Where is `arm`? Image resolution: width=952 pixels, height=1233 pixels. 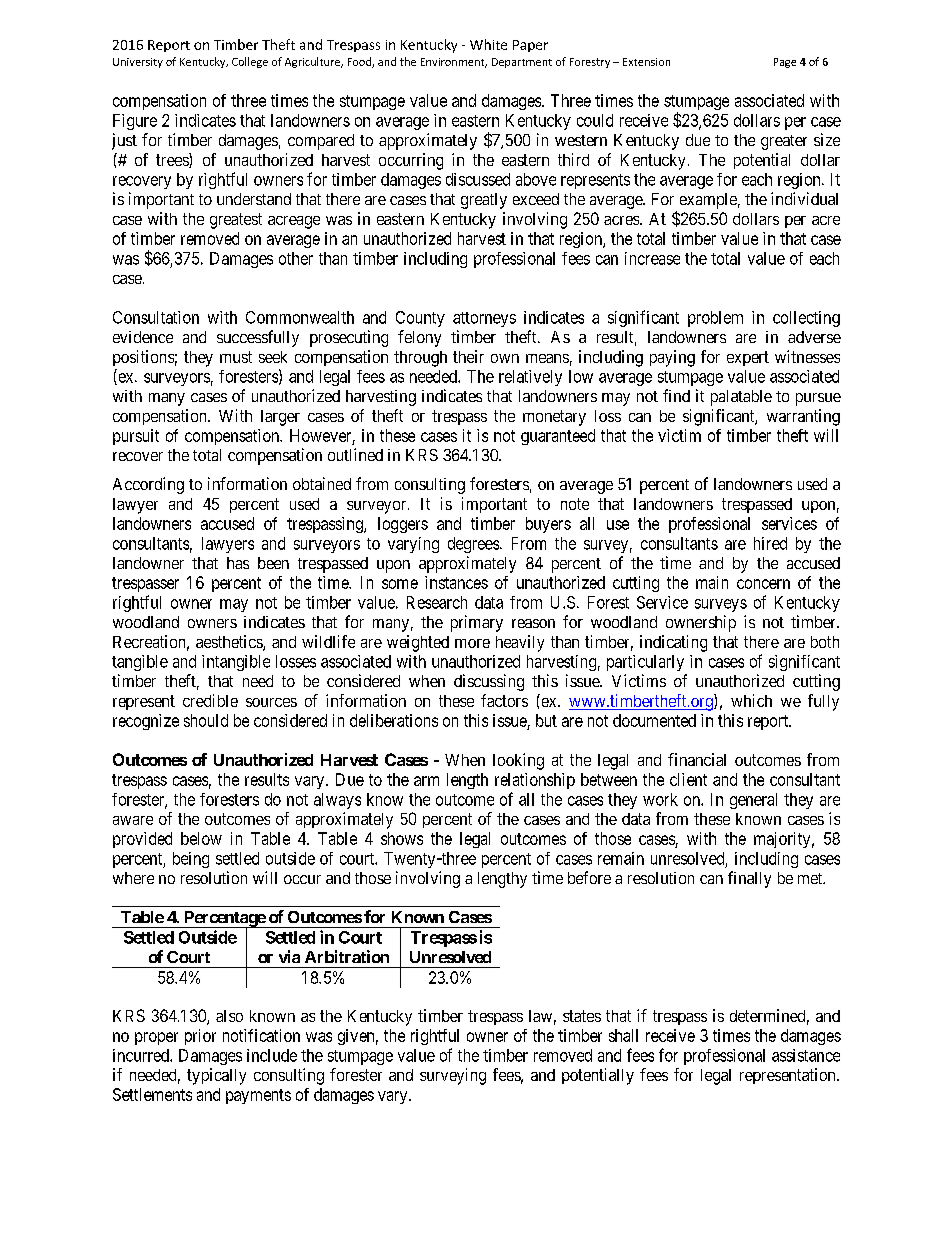
arm is located at coordinates (426, 781).
